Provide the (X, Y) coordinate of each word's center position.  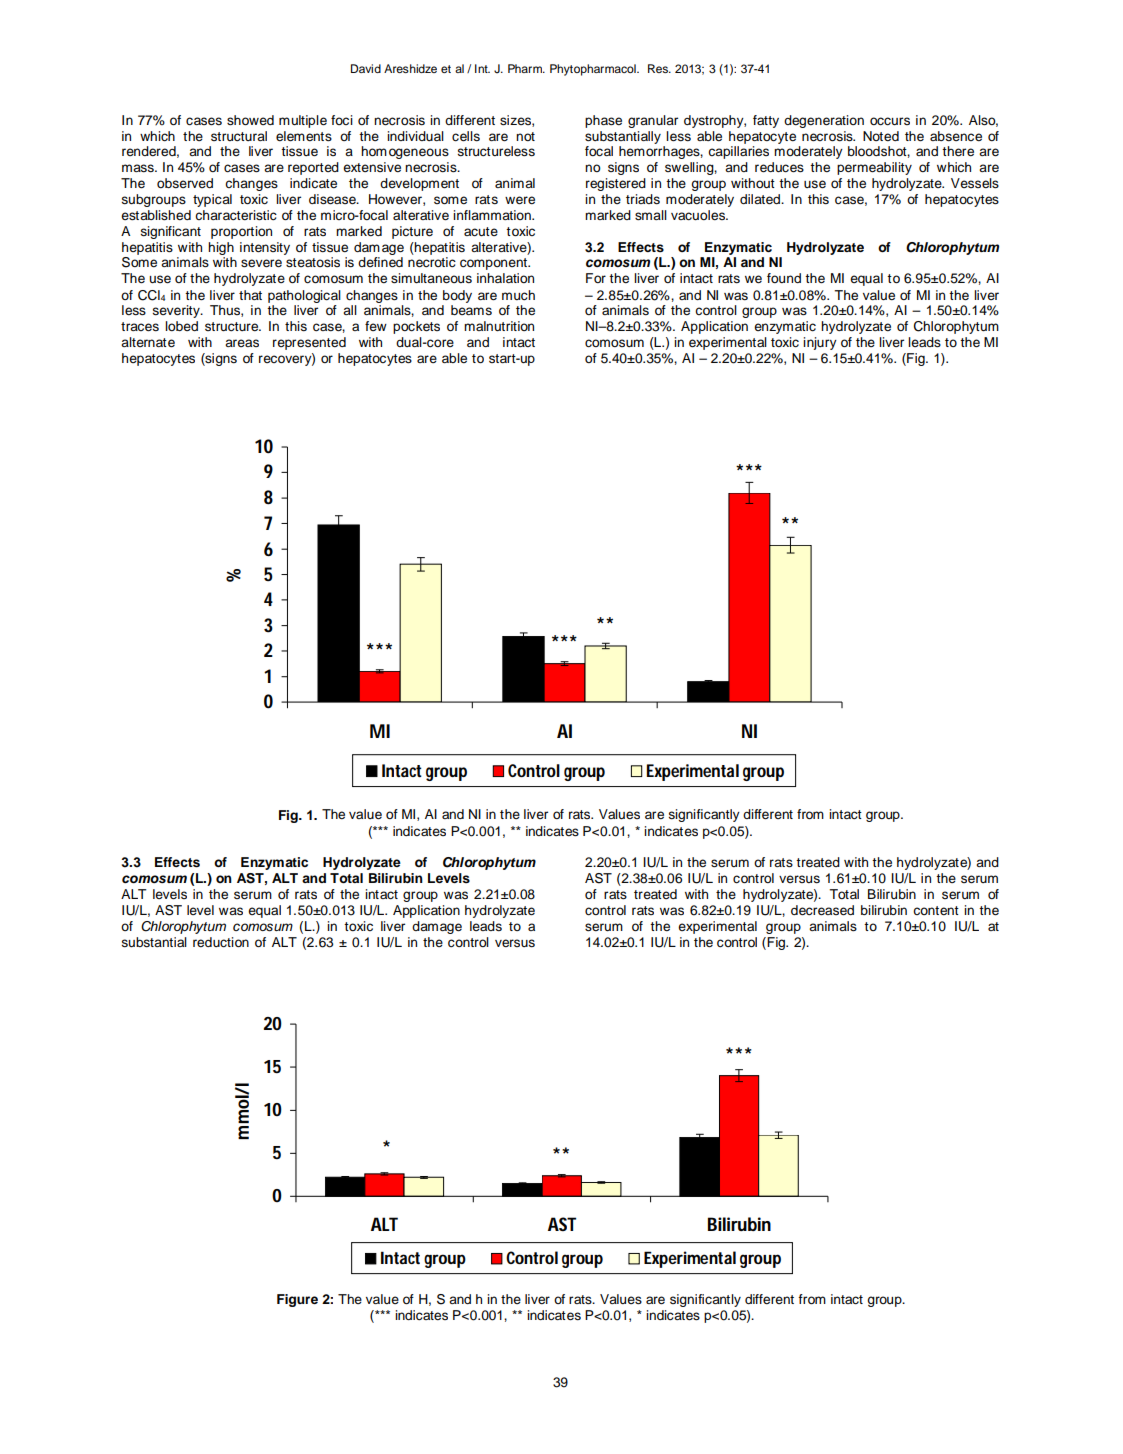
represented (309, 343)
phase (603, 121)
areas (242, 343)
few (376, 326)
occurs (890, 121)
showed (250, 120)
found (784, 278)
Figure (297, 1300)
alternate (148, 342)
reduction (221, 942)
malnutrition (499, 326)
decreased (822, 910)
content (936, 910)
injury (820, 343)
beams (471, 310)
